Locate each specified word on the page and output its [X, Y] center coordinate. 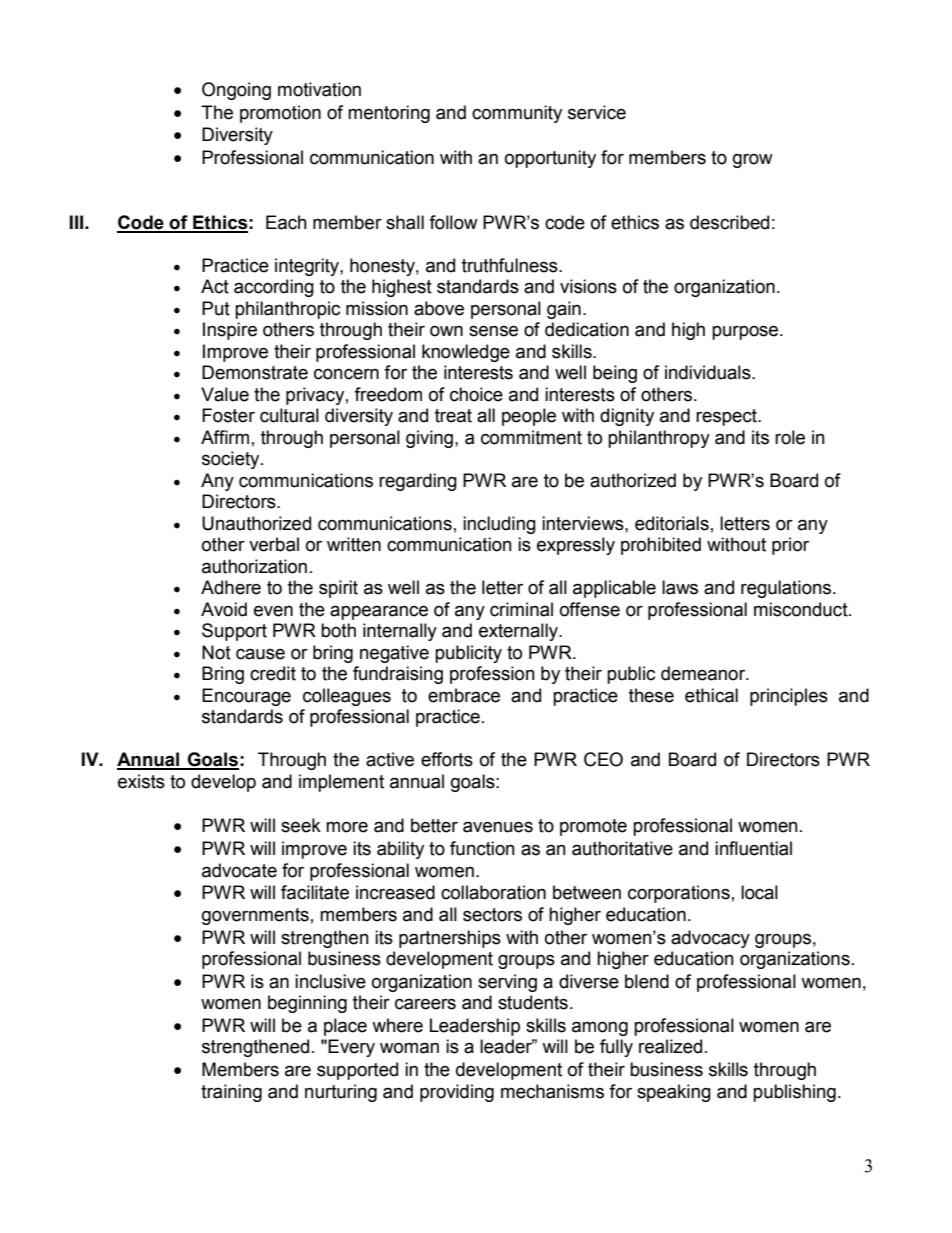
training [231, 1093]
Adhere [231, 587]
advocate [239, 870]
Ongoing [236, 91]
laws [680, 587]
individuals [709, 372]
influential [753, 848]
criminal [521, 609]
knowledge [466, 353]
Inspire [230, 331]
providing [457, 1093]
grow [753, 161]
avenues [498, 827]
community [517, 114]
